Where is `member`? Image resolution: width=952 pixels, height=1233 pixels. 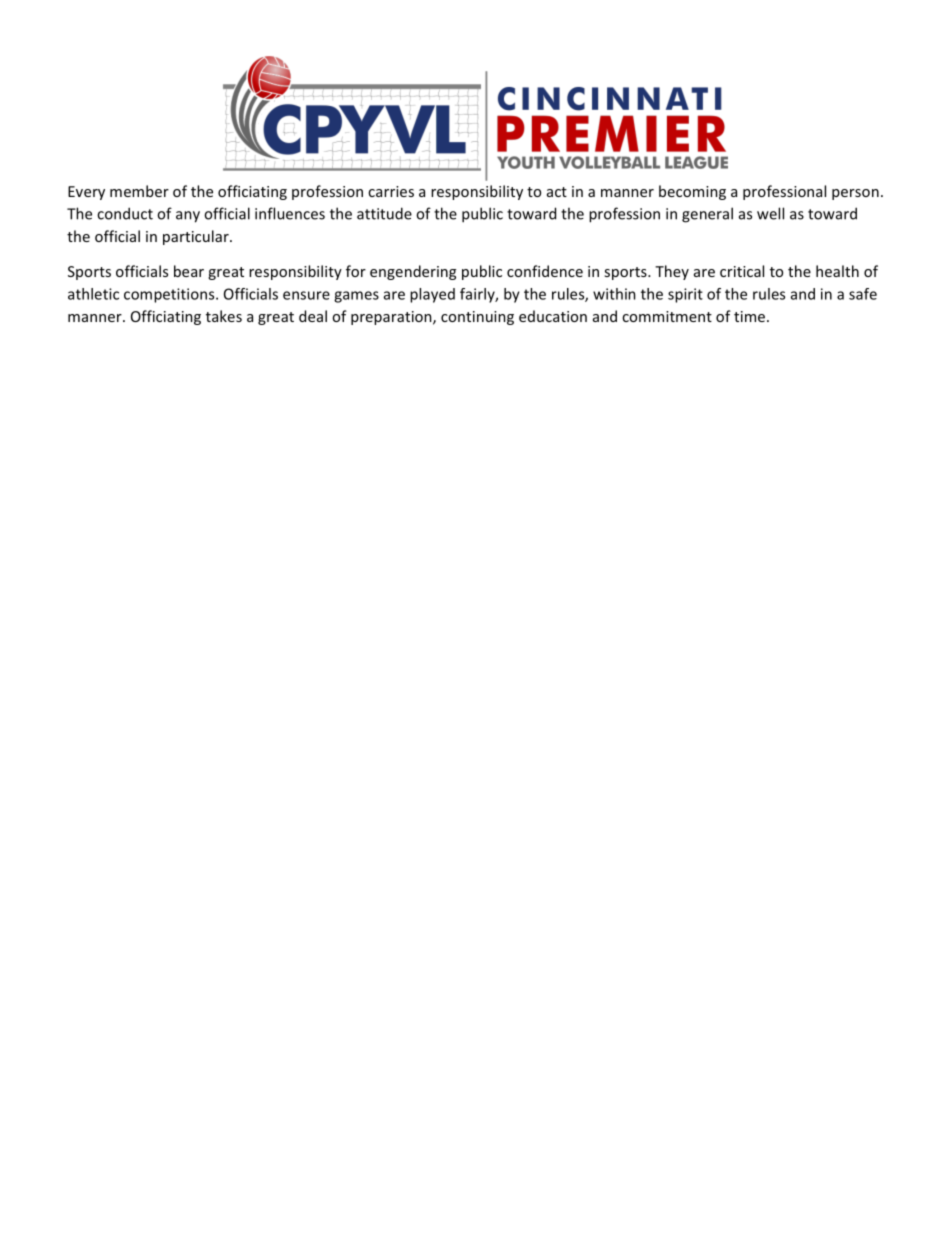
member is located at coordinates (139, 191).
